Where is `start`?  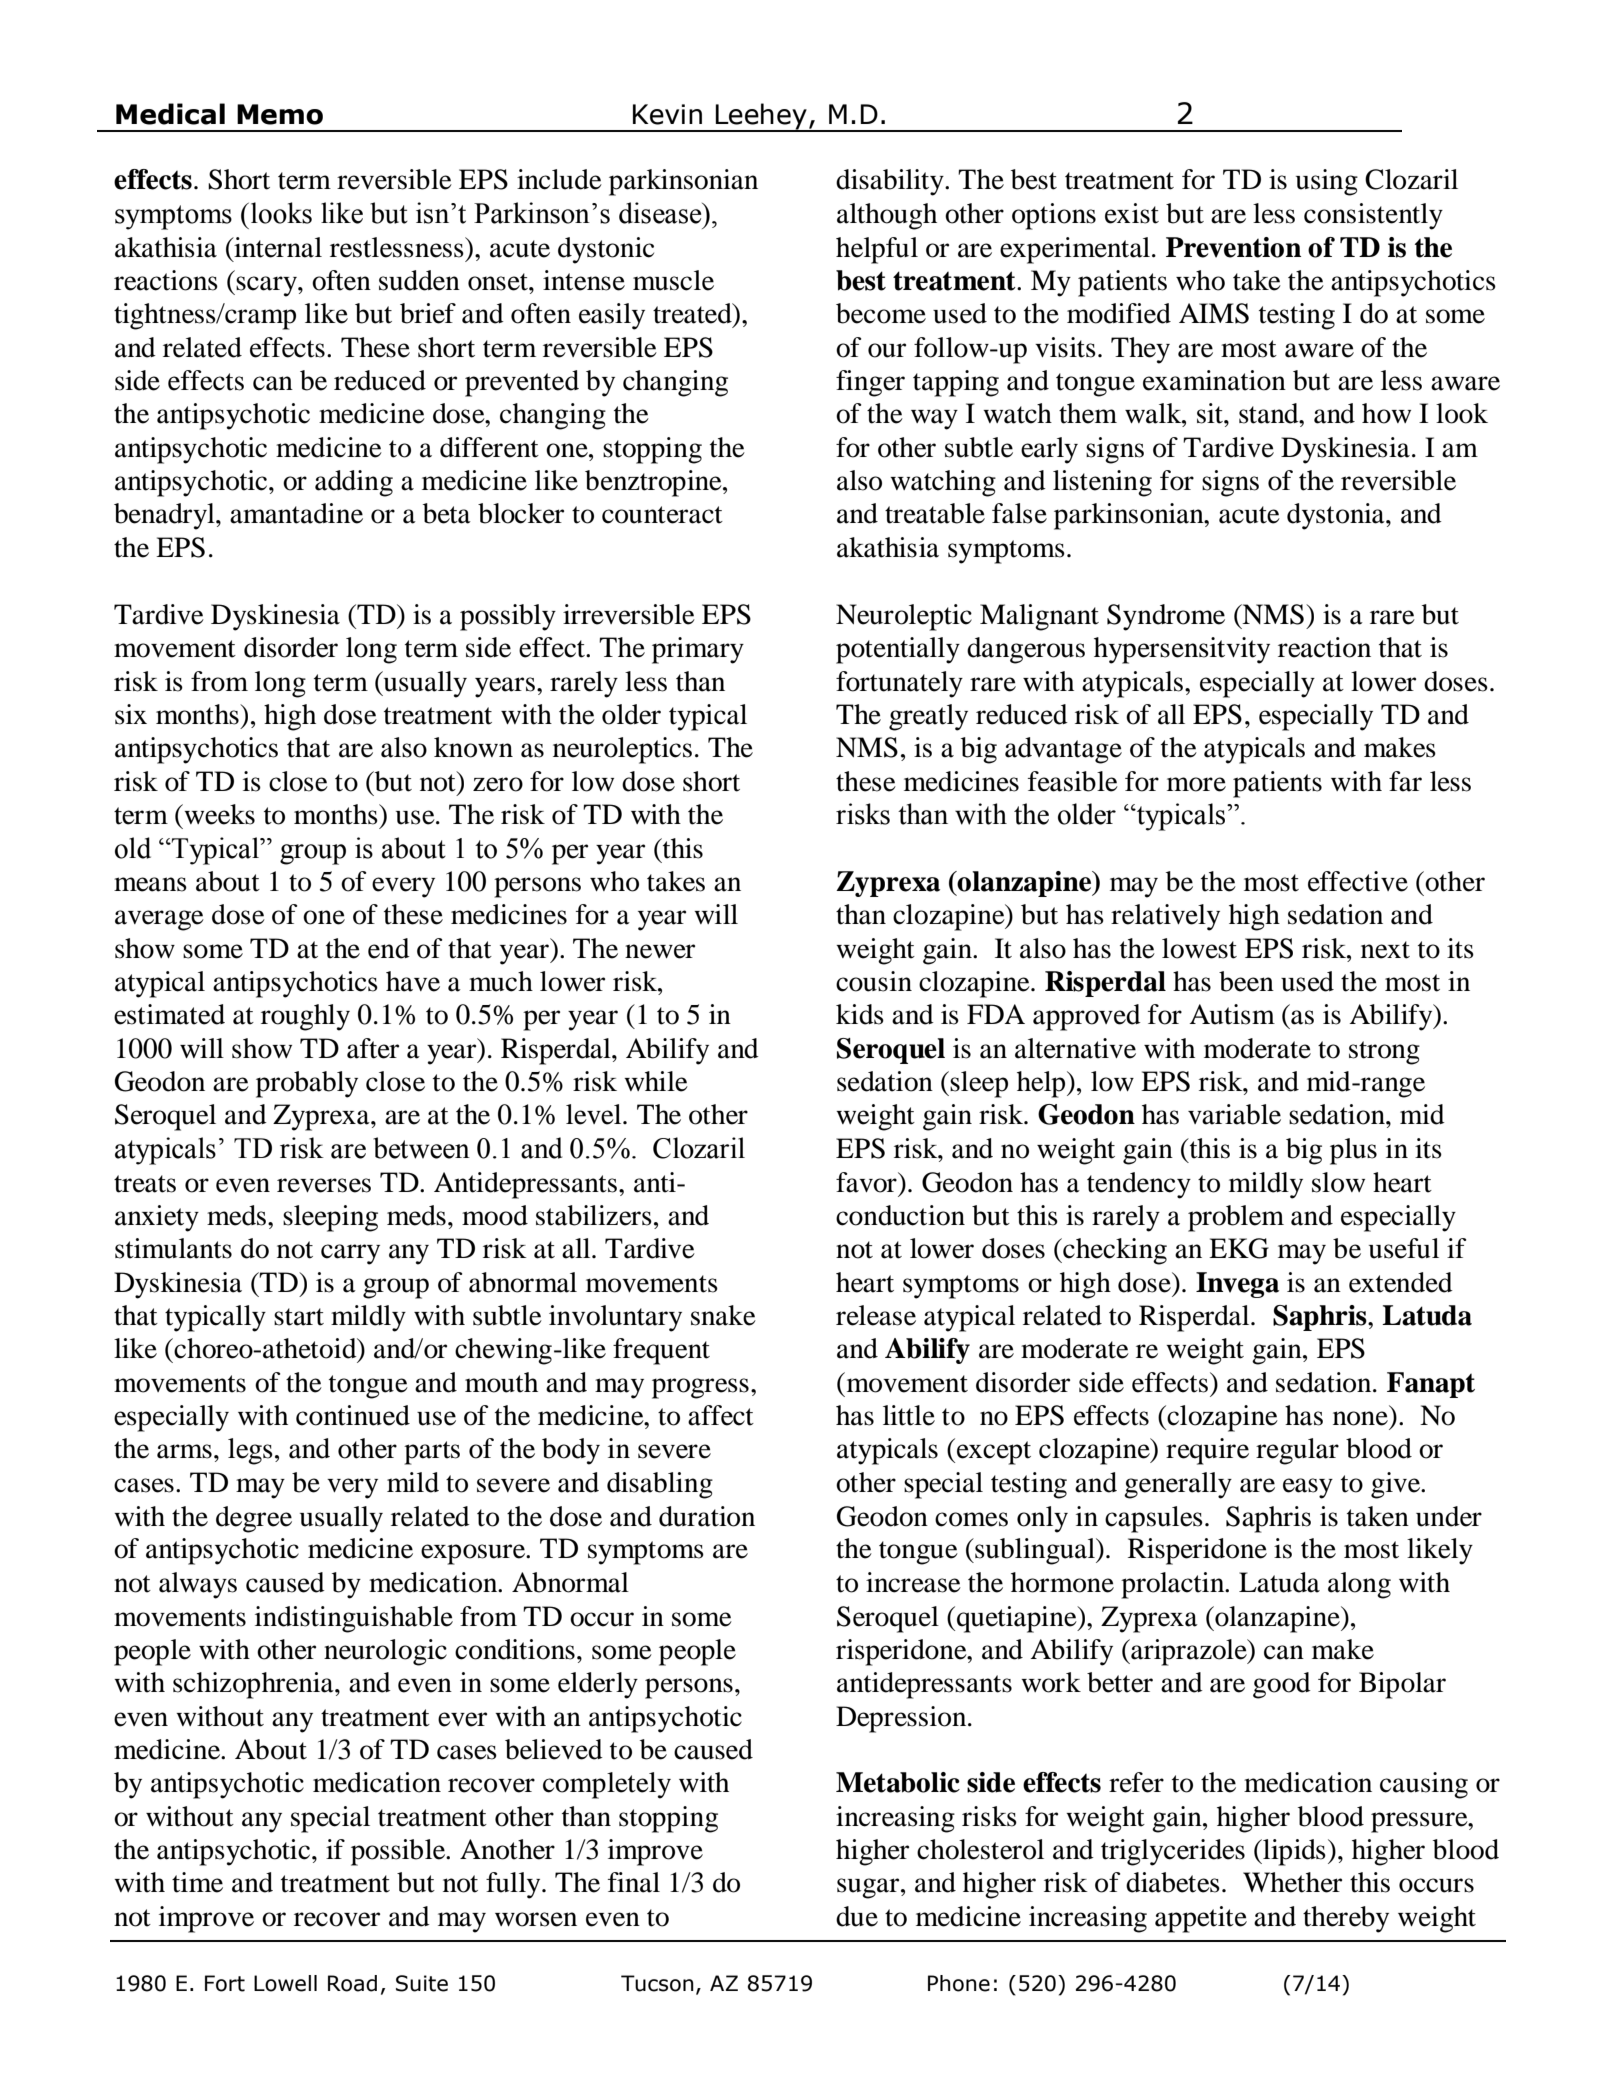
start is located at coordinates (299, 1317).
